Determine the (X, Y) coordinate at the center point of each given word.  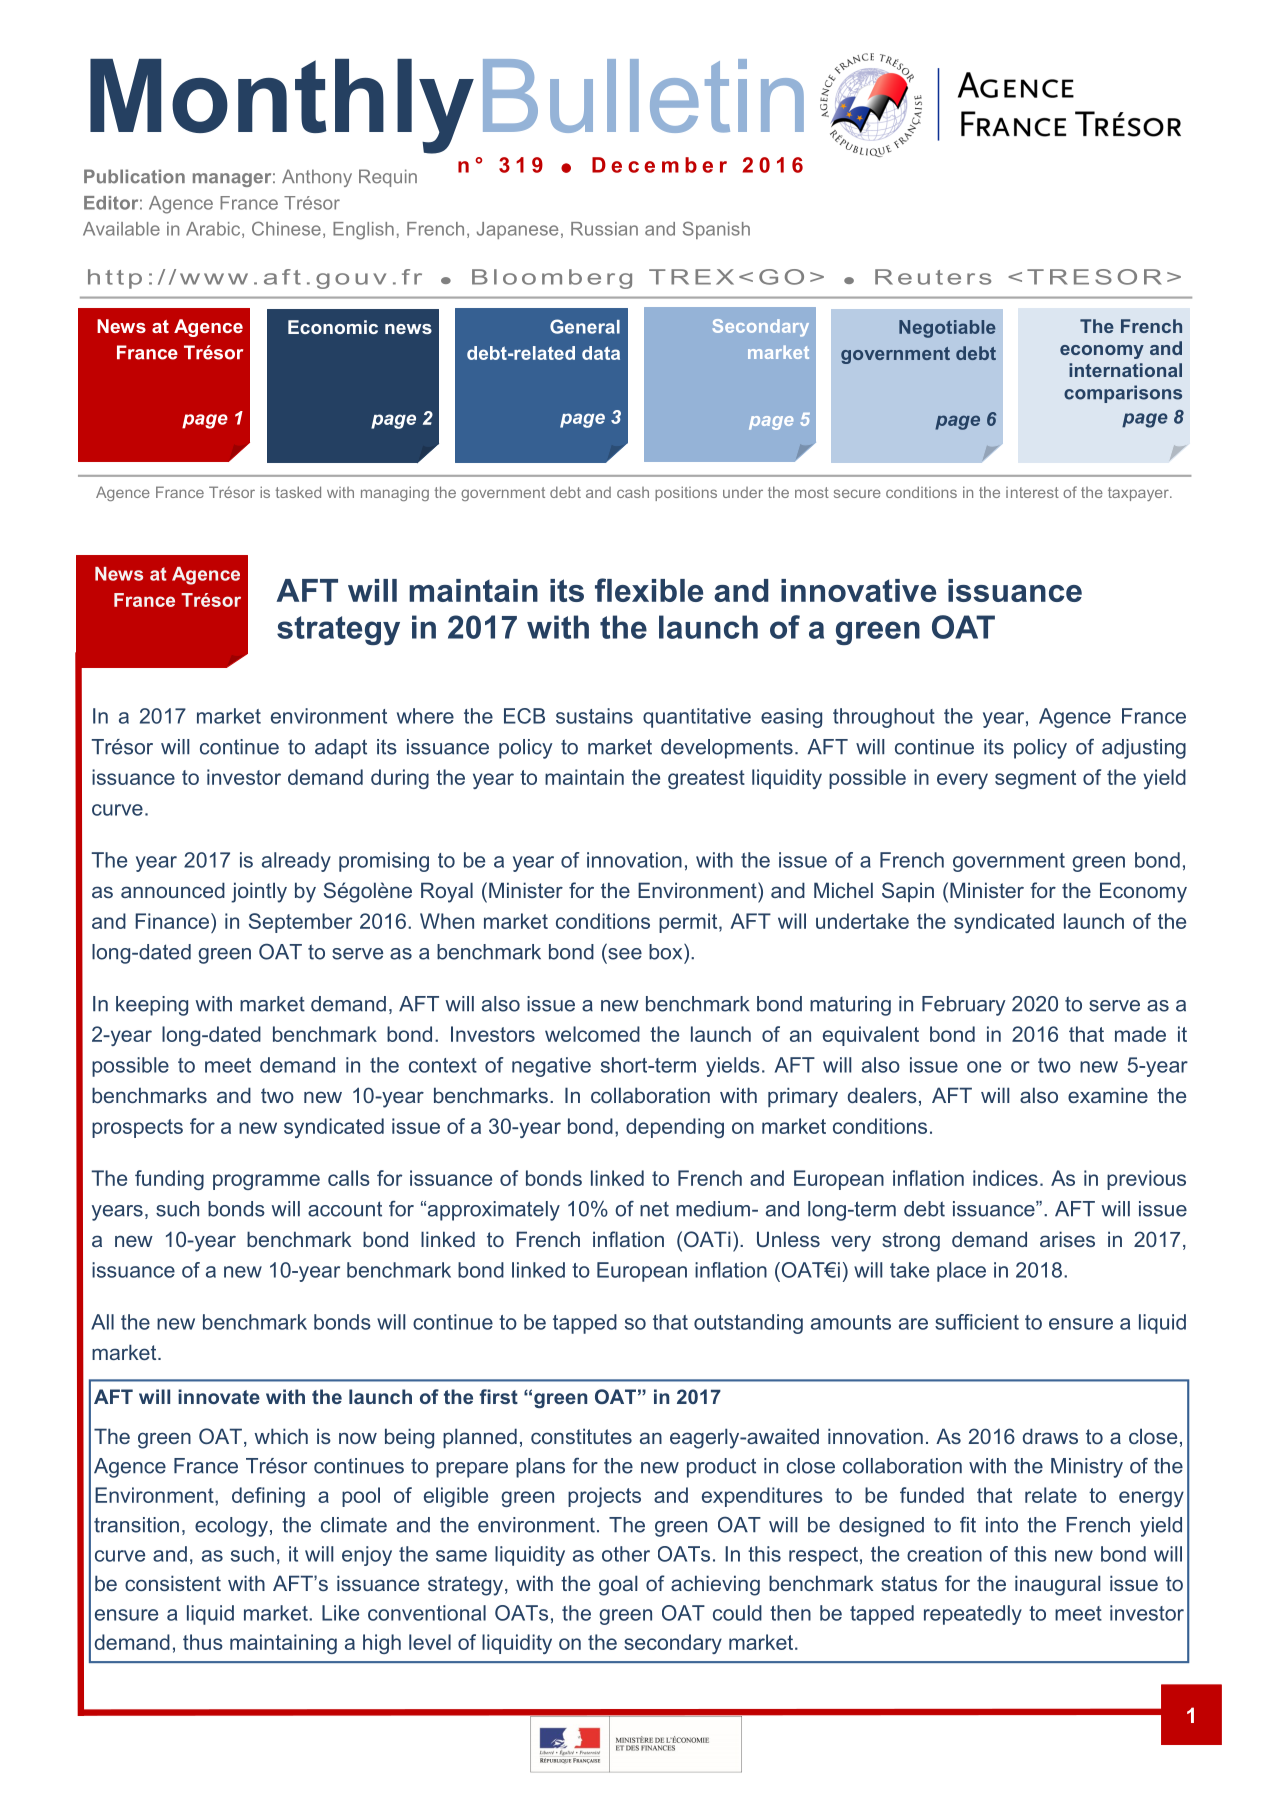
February (964, 1006)
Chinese (286, 228)
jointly (259, 892)
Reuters (933, 277)
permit (689, 923)
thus (203, 1642)
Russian (604, 229)
